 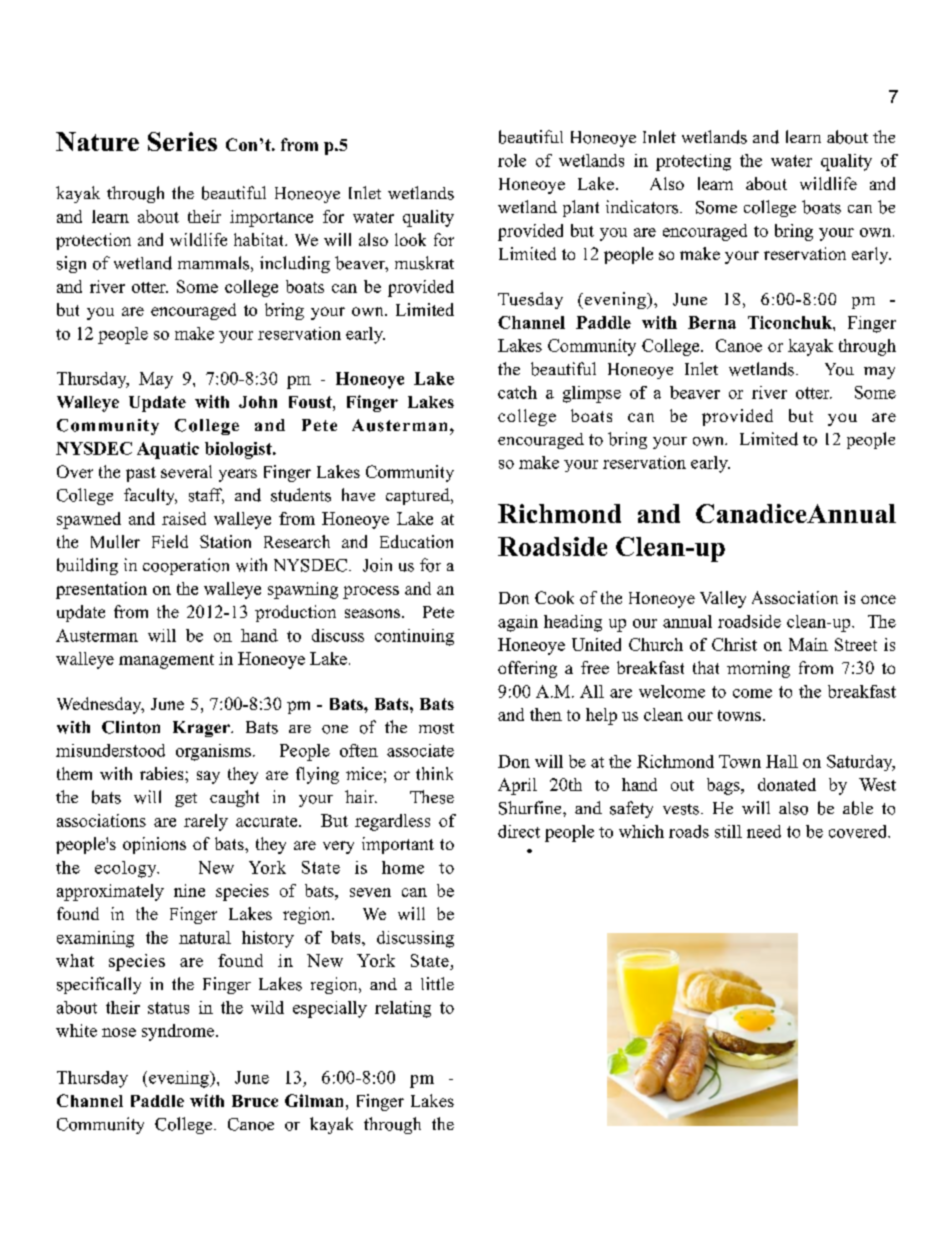 What do you see at coordinates (258, 402) in the document?
I see `John` at bounding box center [258, 402].
